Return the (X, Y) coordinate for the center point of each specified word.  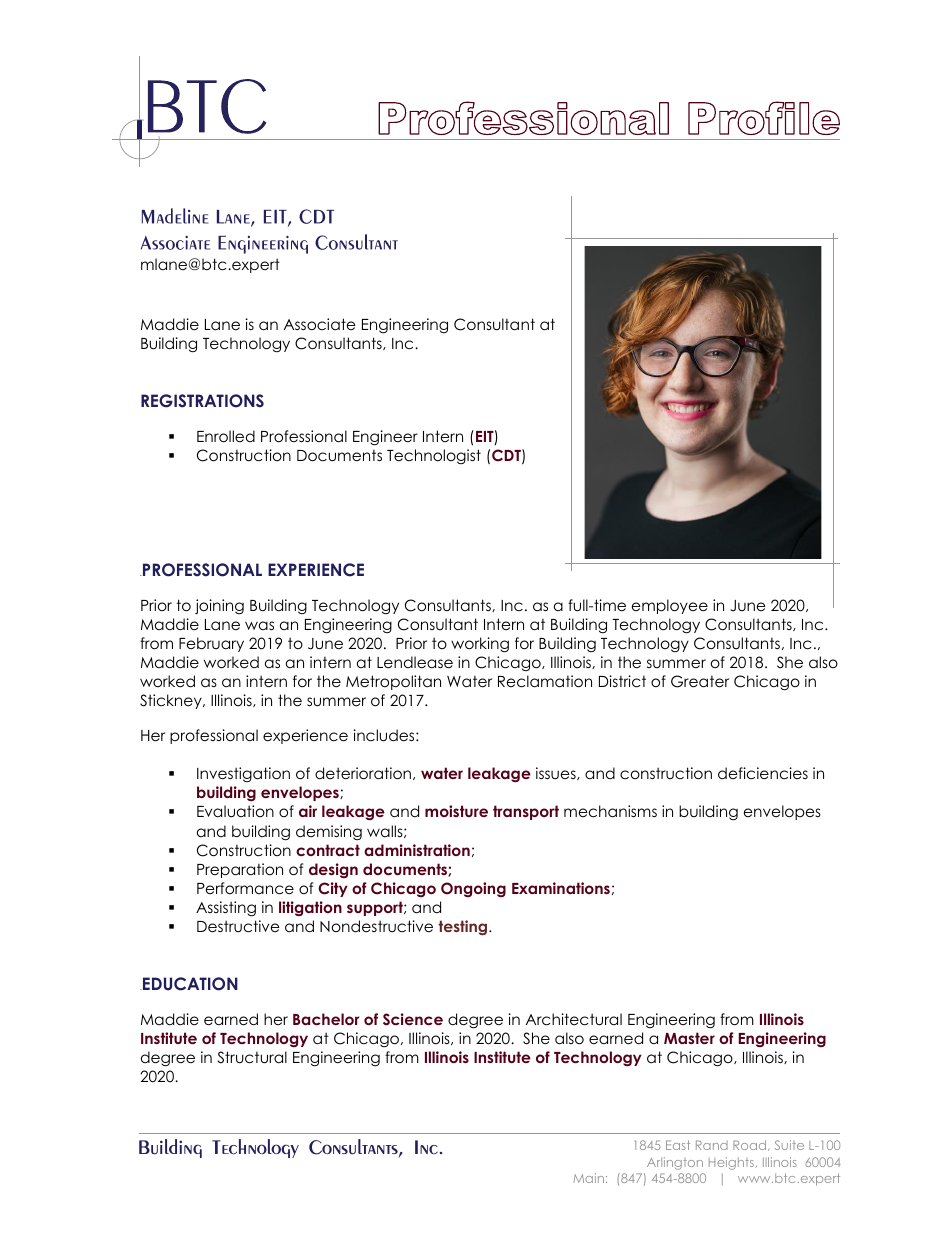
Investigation (243, 774)
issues (557, 773)
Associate (320, 324)
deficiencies (763, 773)
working (480, 645)
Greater (700, 681)
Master (689, 1038)
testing (464, 927)
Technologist (434, 456)
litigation (310, 908)
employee (670, 606)
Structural (252, 1057)
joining (219, 607)
